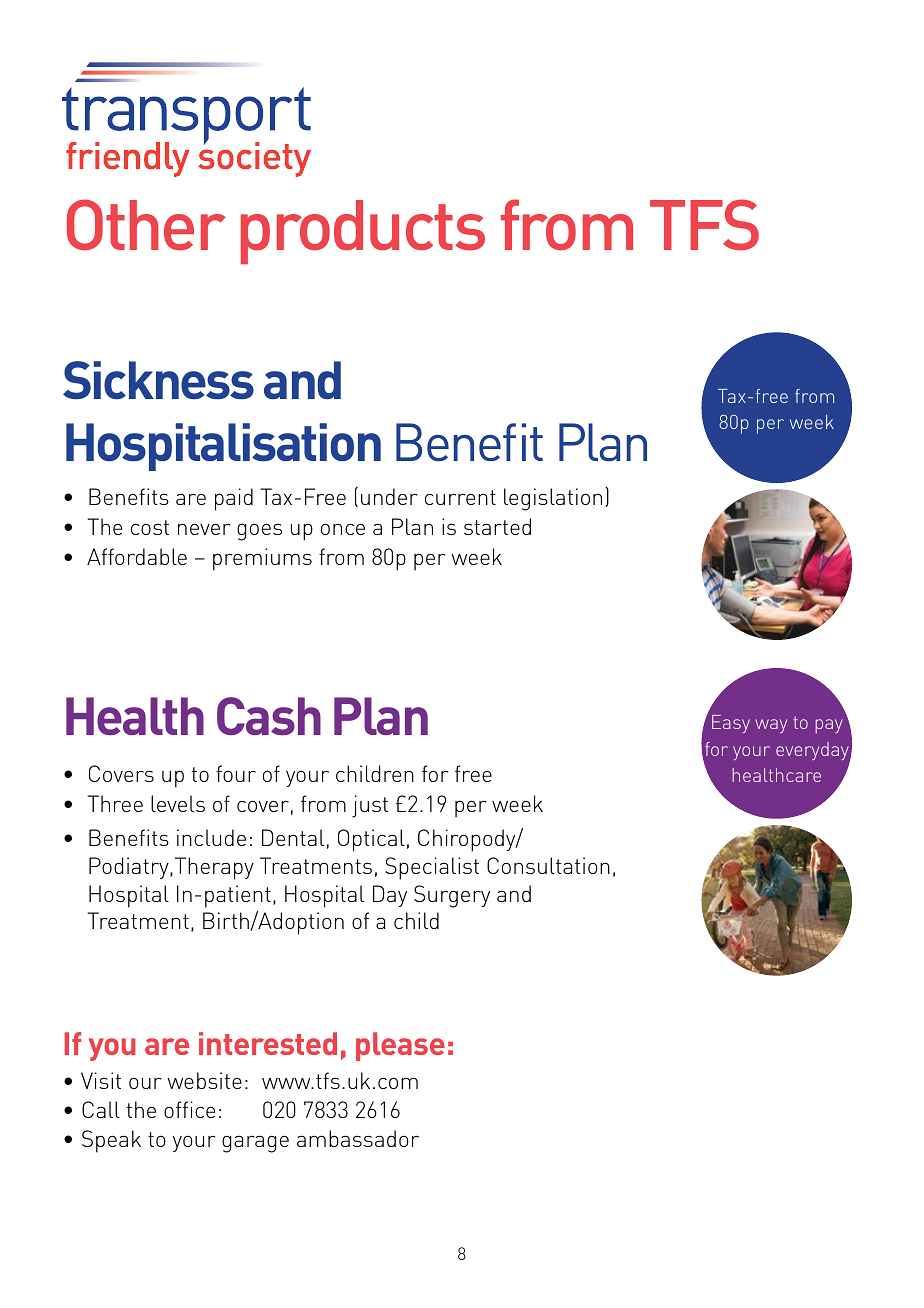 The image size is (924, 1308). What do you see at coordinates (269, 716) in the screenshot?
I see `Cash` at bounding box center [269, 716].
